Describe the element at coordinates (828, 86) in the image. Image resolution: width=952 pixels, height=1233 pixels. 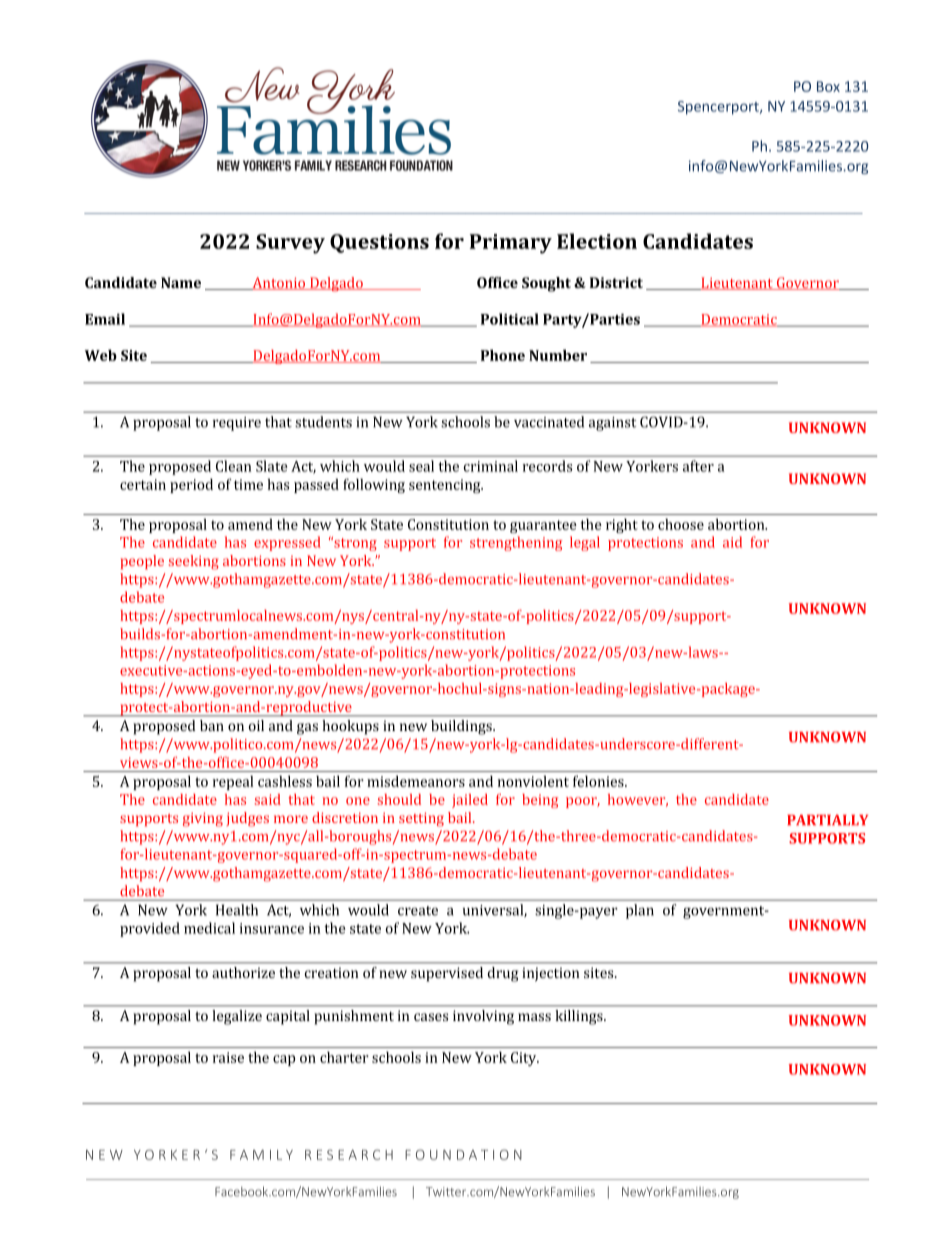
I see `Box` at that location.
